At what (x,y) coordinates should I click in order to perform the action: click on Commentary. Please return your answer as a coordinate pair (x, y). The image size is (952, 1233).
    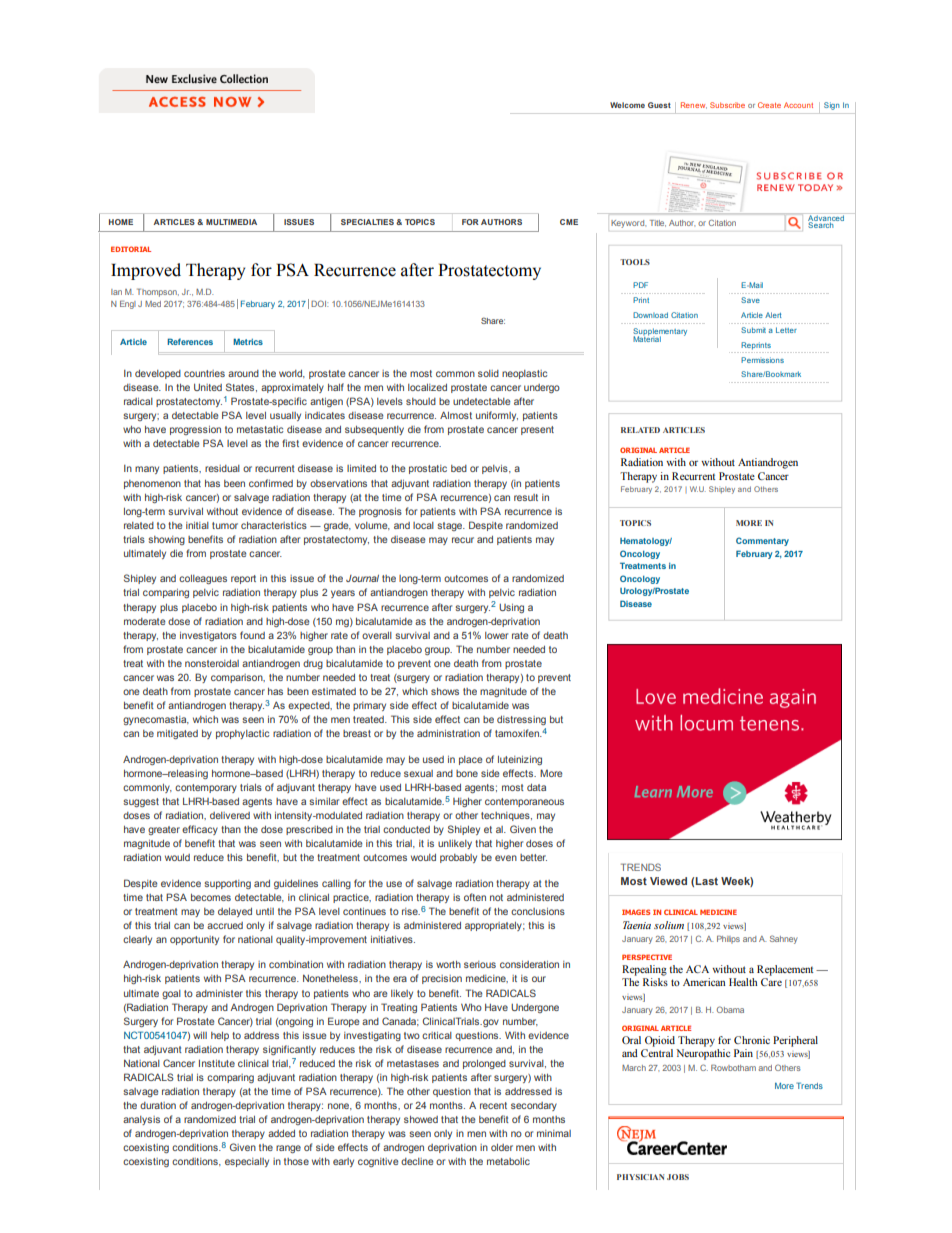
    Looking at the image, I should click on (762, 541).
